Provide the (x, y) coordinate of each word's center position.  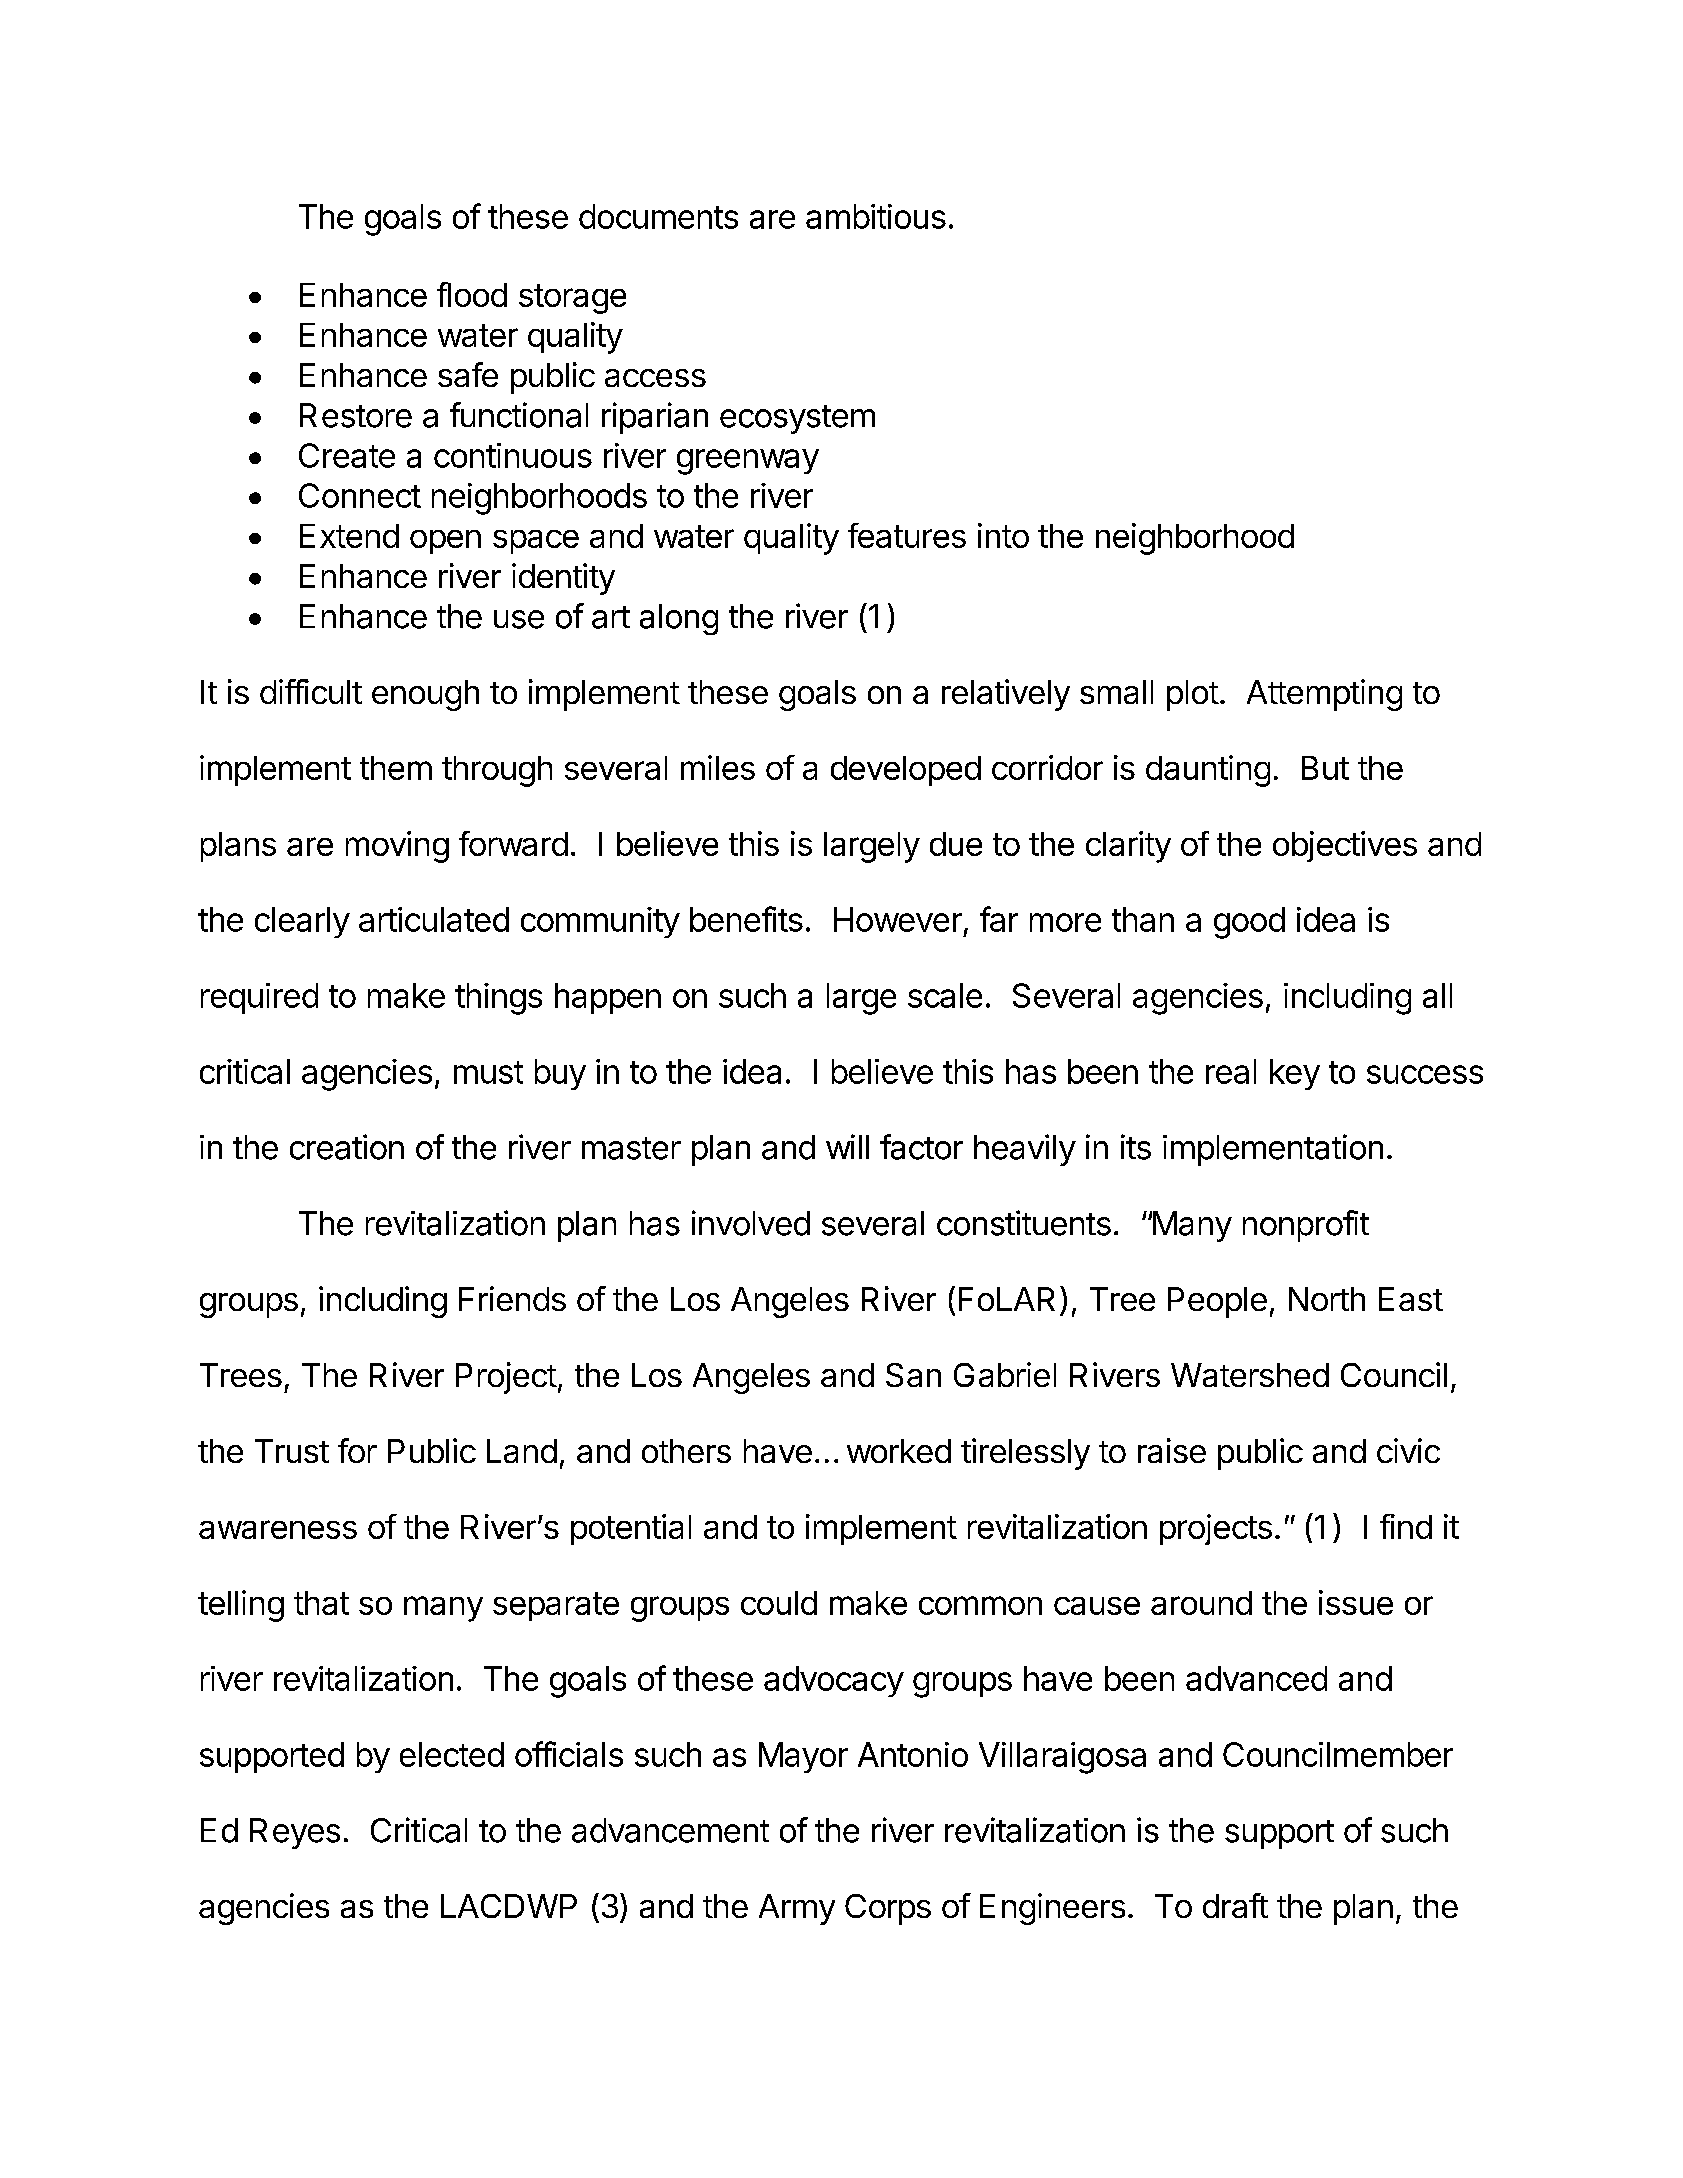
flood (472, 294)
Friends (512, 1298)
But (1325, 768)
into (1003, 535)
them (396, 768)
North (1327, 1299)
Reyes (295, 1833)
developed (906, 771)
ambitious (876, 216)
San (913, 1375)
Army (797, 1909)
